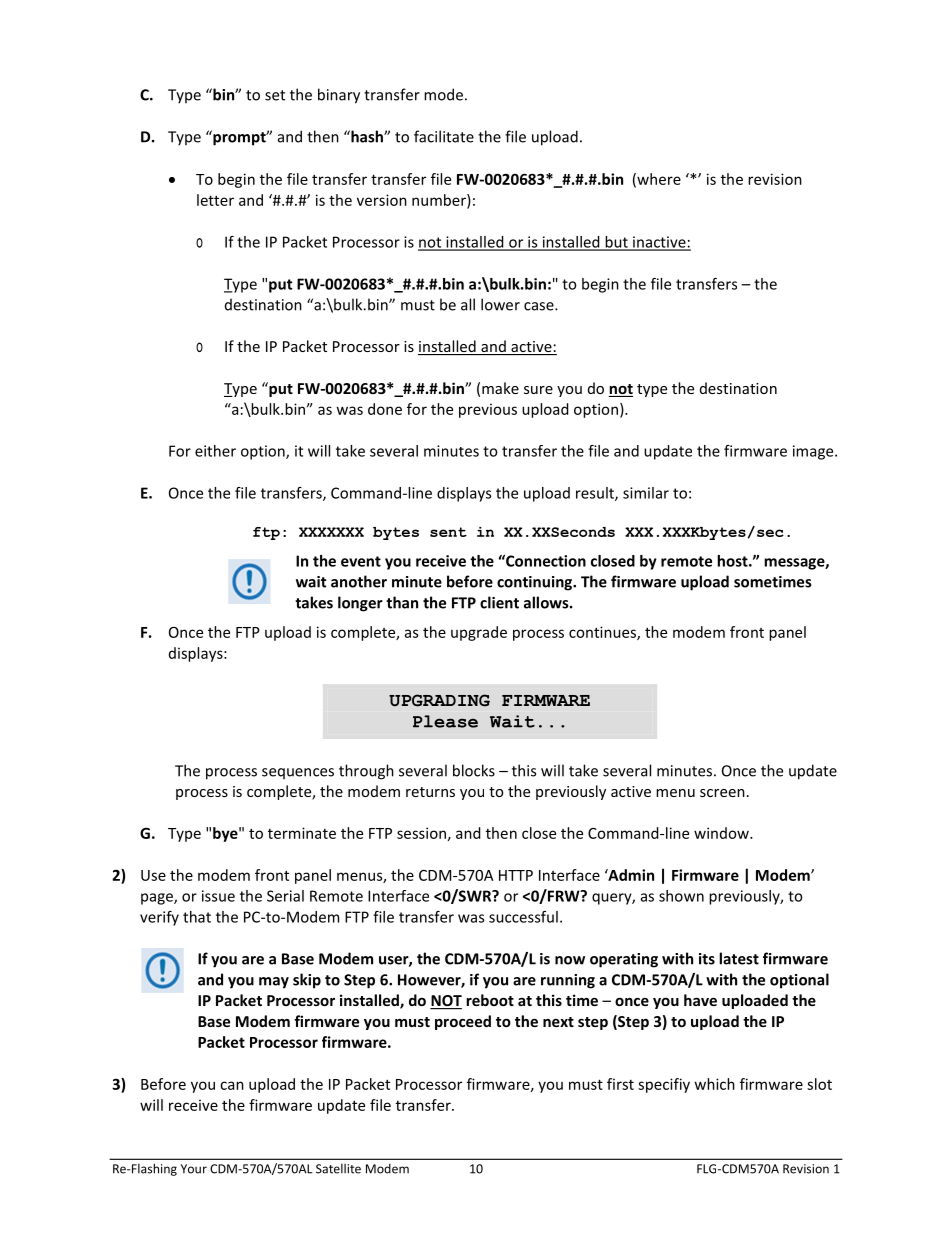 The height and width of the document is (1233, 952). I want to click on which, so click(715, 1084).
